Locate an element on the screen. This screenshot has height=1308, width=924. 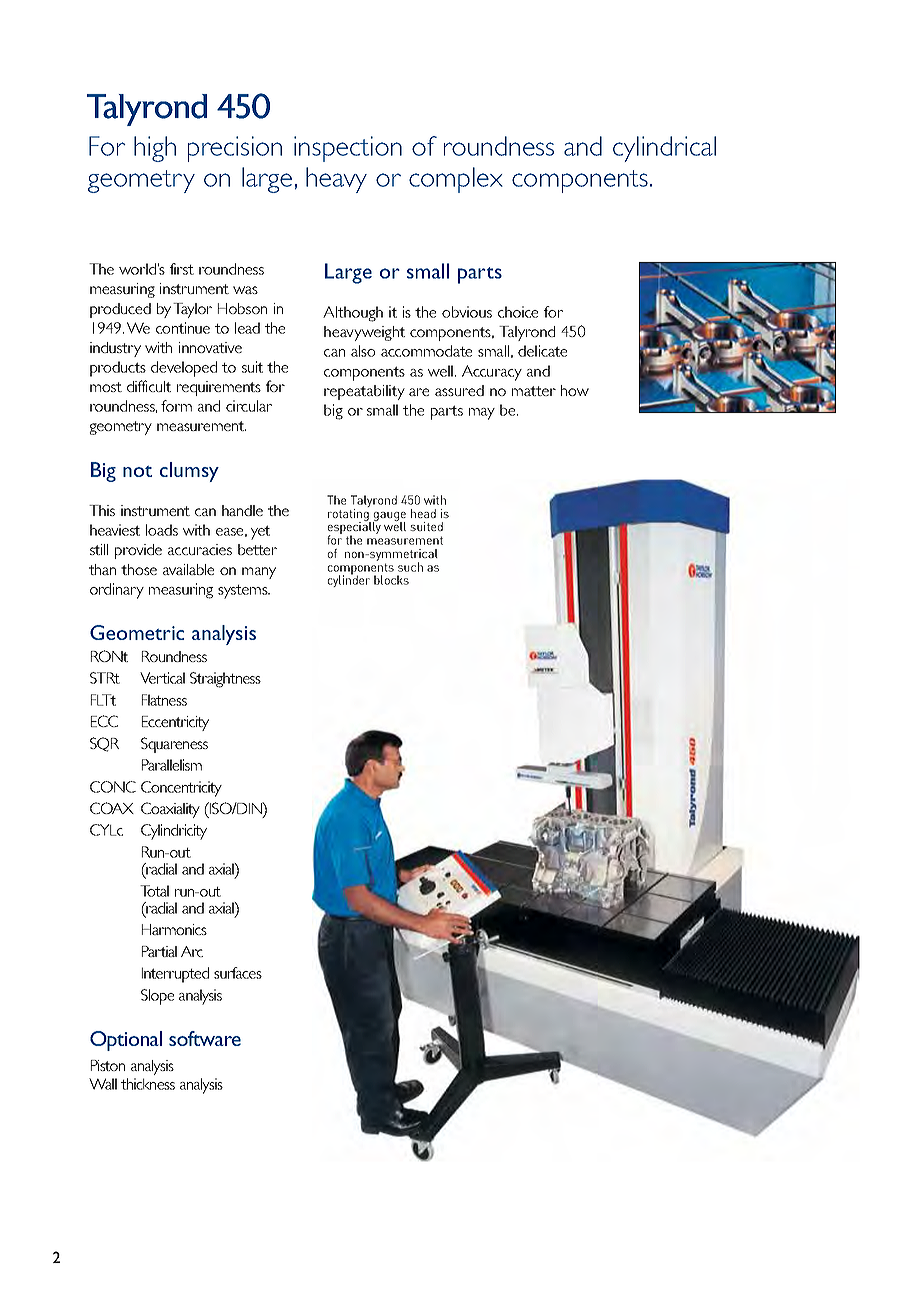
how is located at coordinates (575, 390).
